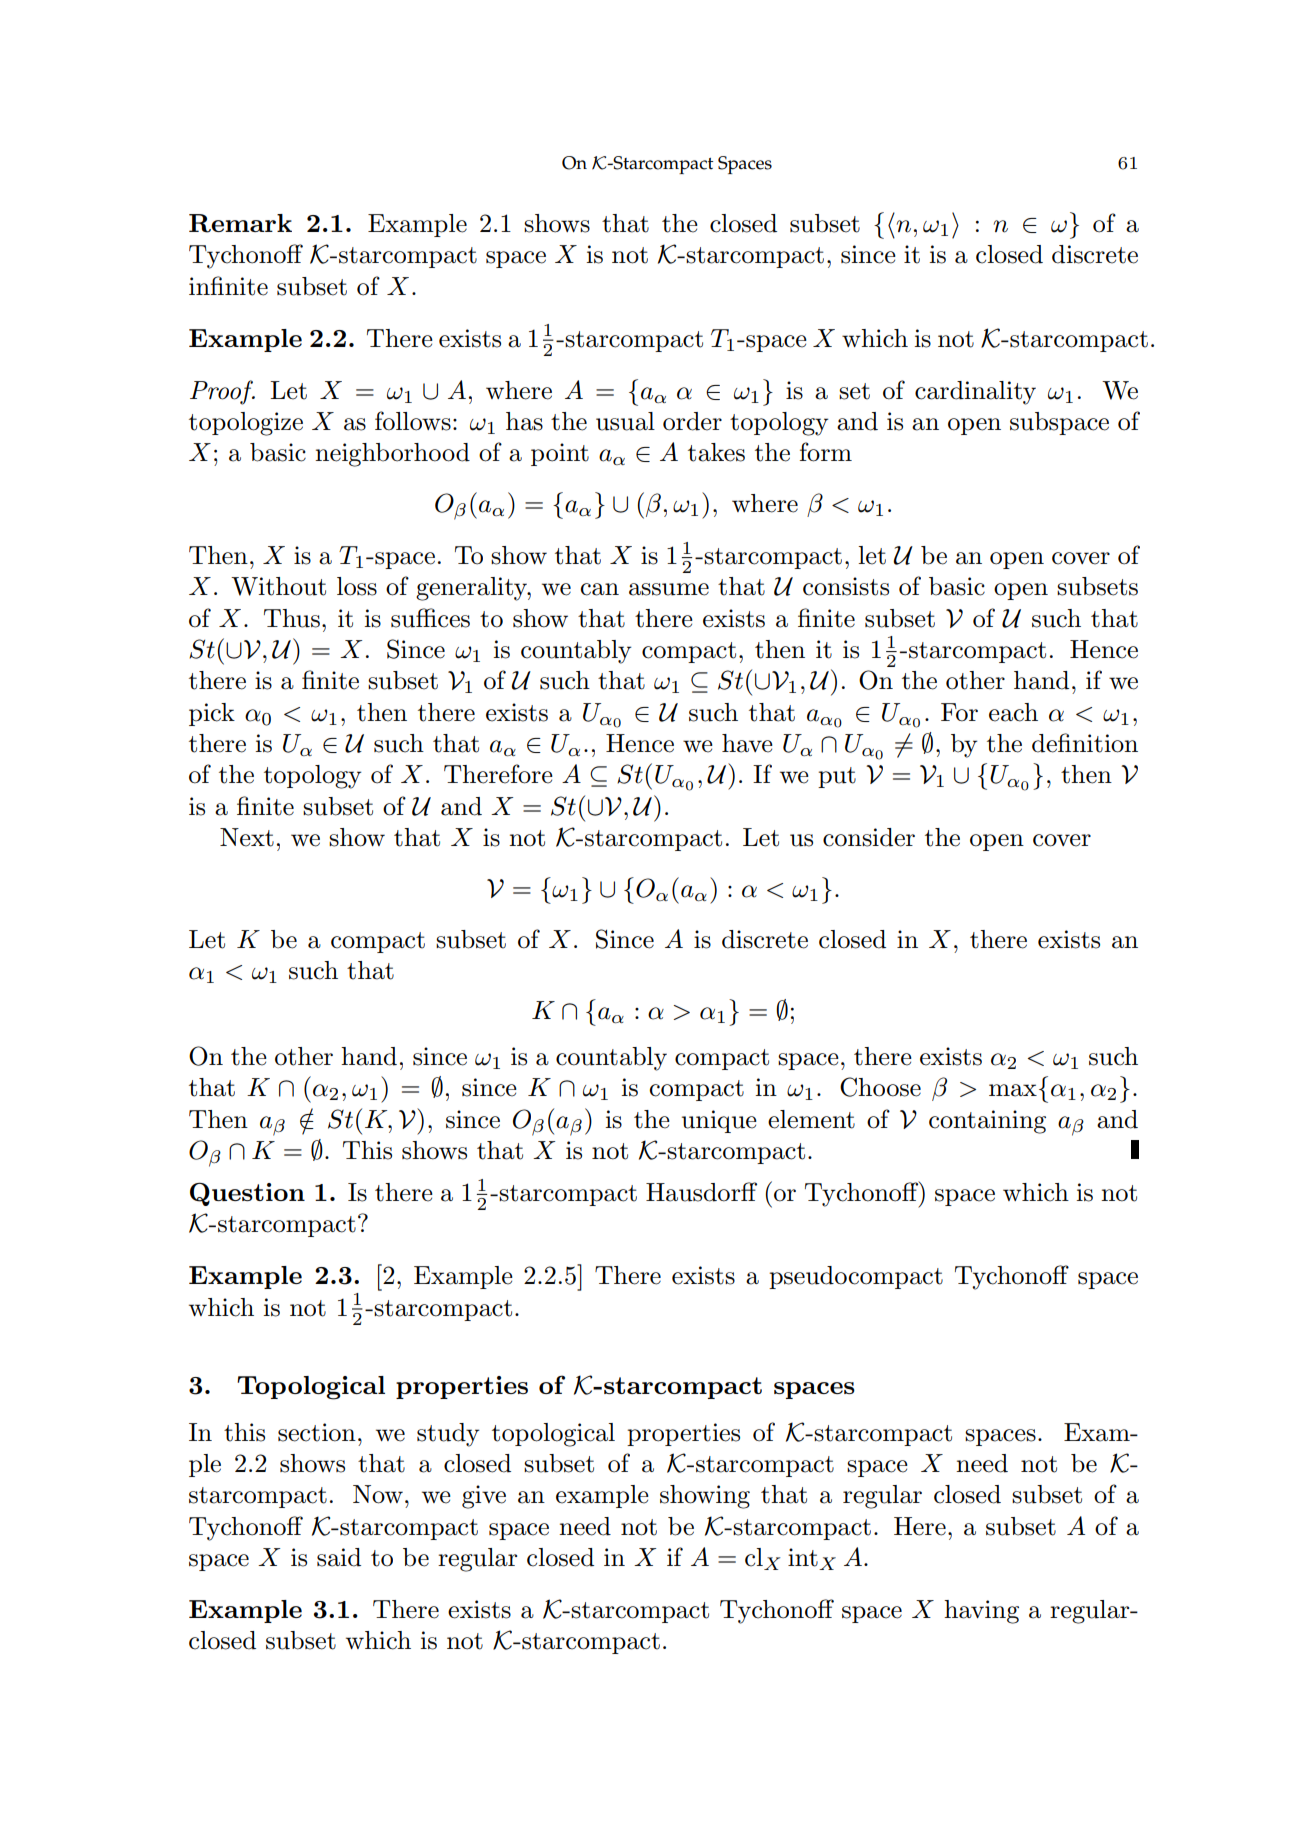  Describe the element at coordinates (625, 421) in the image. I see `usual` at that location.
